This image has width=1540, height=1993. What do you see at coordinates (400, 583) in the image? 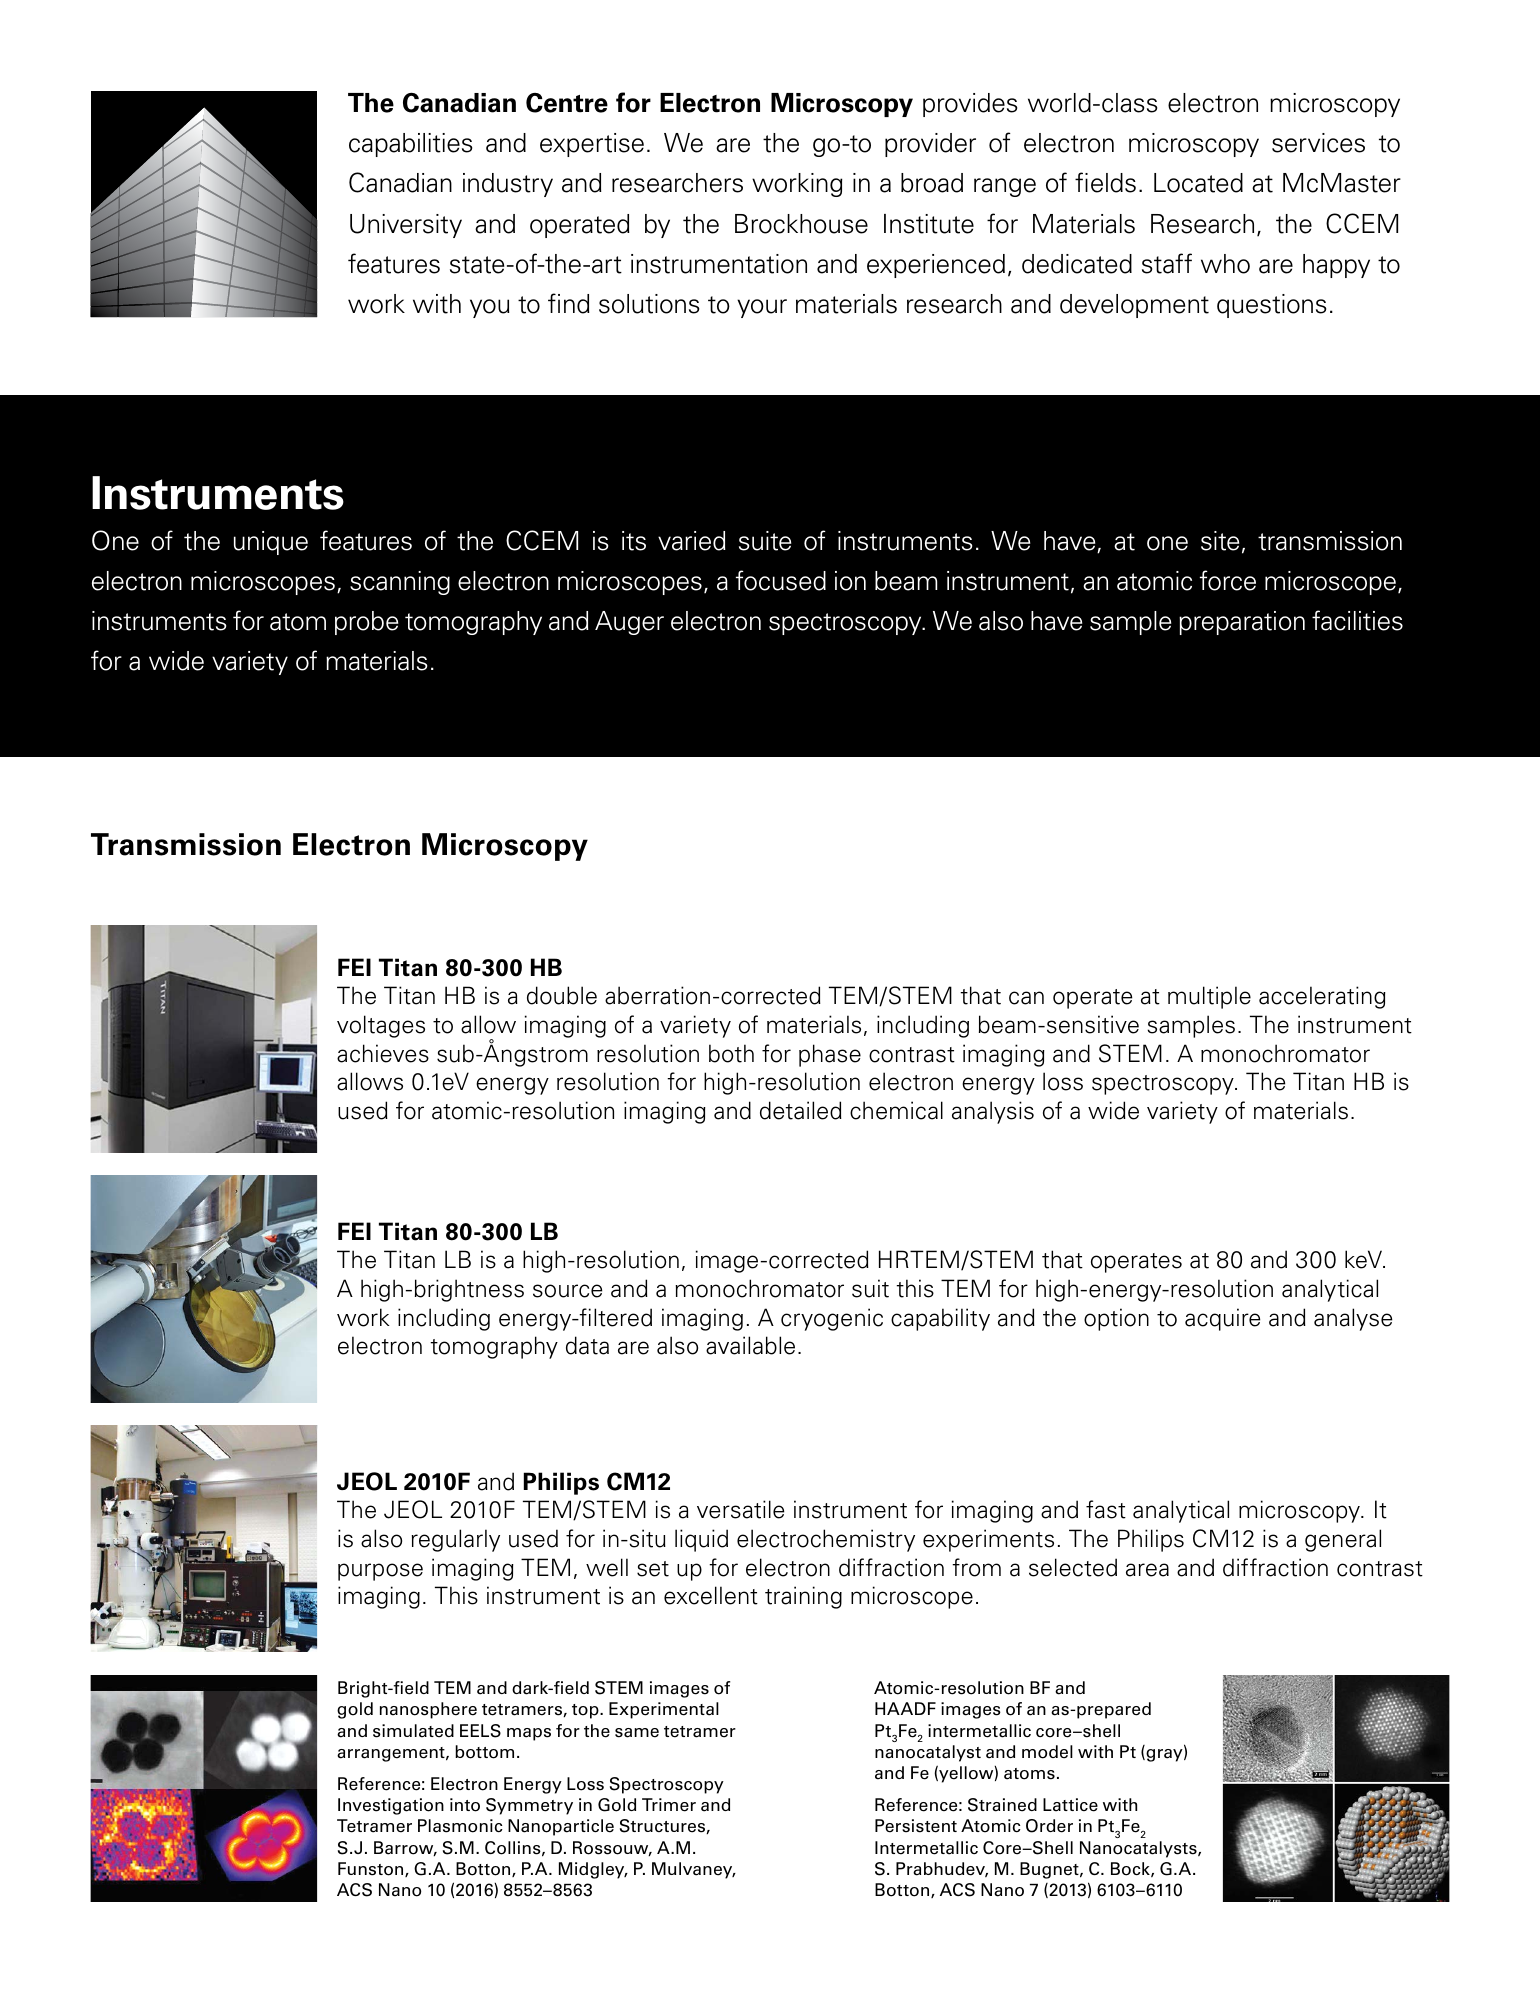
I see `scanning` at bounding box center [400, 583].
